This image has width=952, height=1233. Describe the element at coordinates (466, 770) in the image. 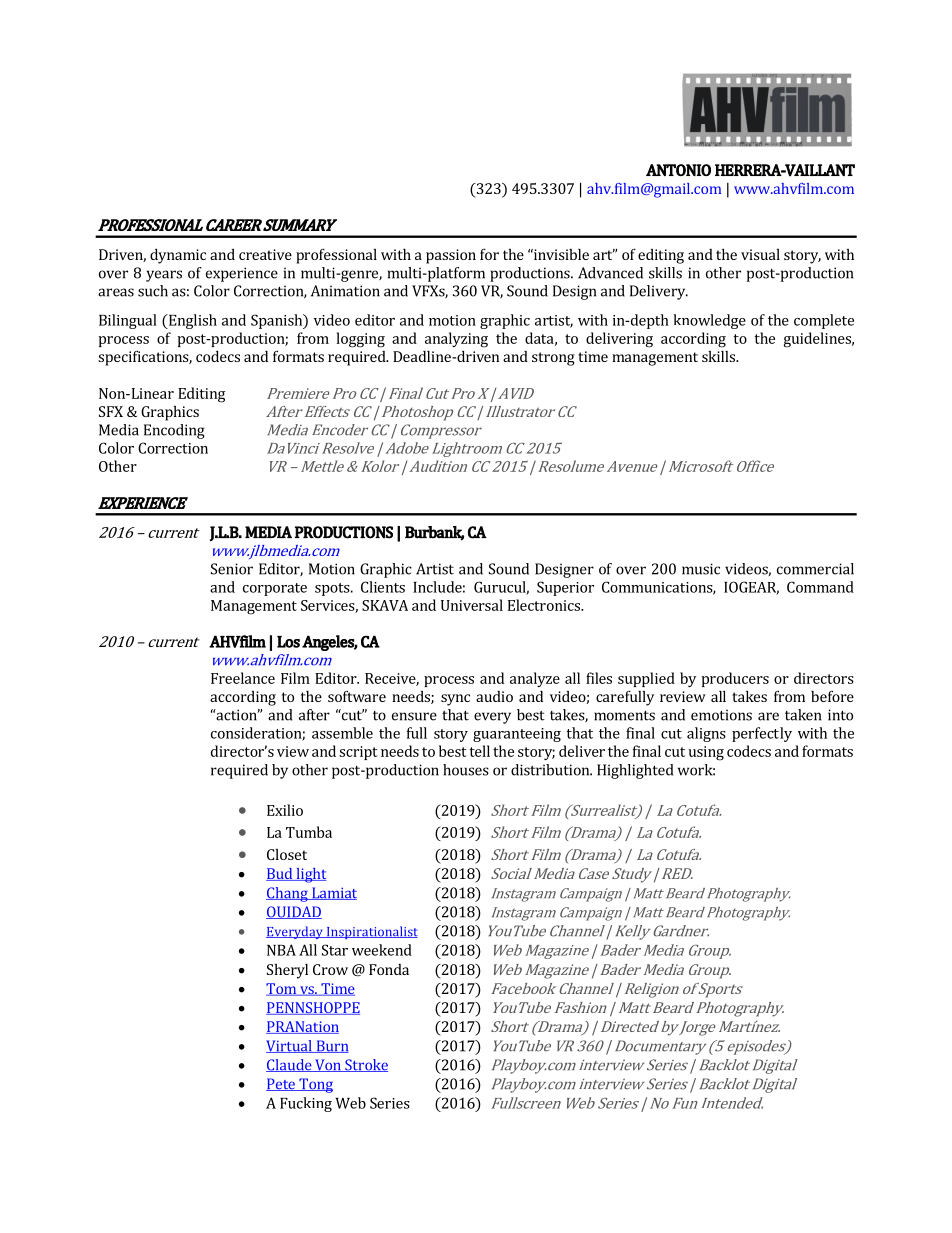

I see `houses` at that location.
